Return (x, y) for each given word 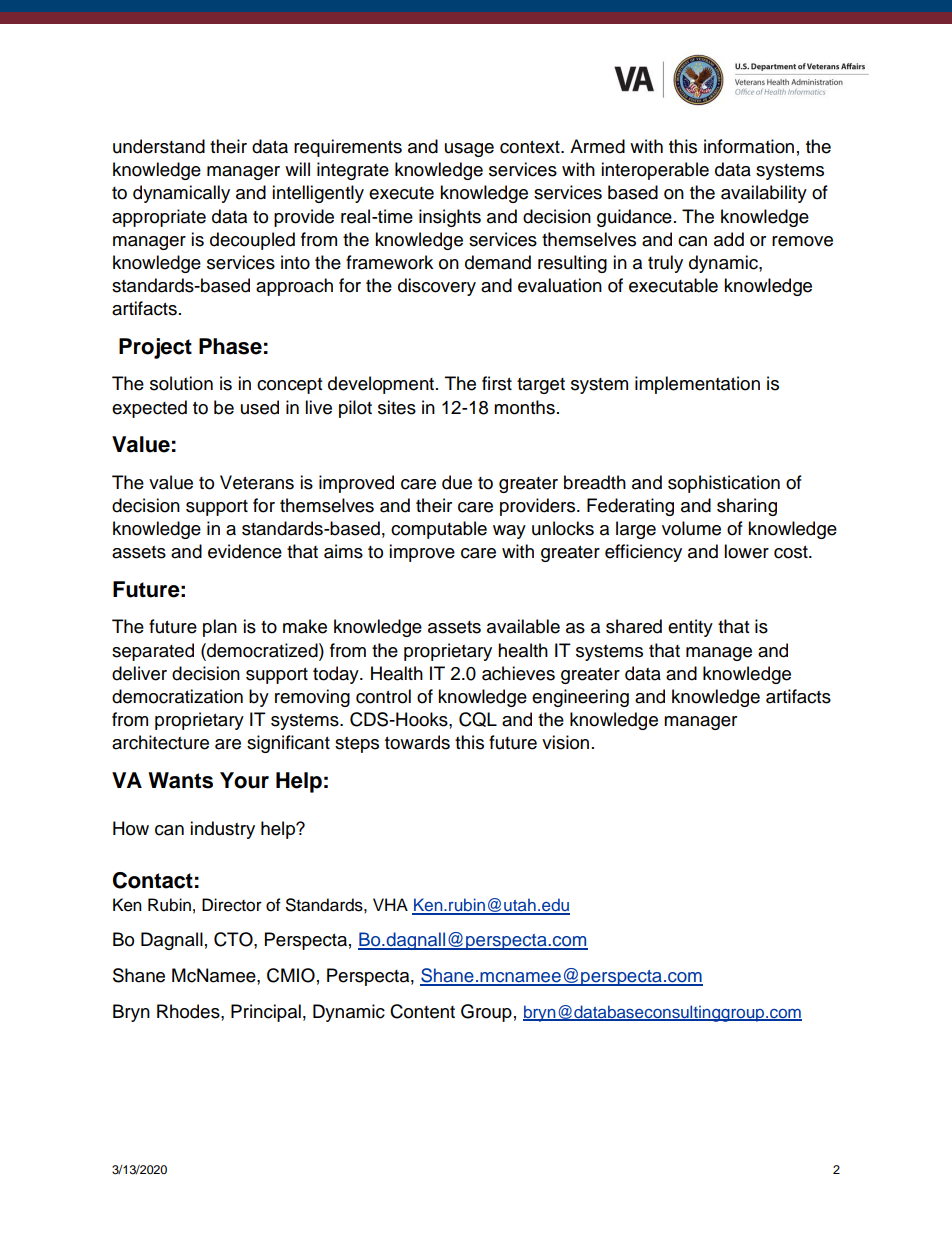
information (749, 146)
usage (469, 150)
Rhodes (189, 1011)
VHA (390, 904)
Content (422, 1011)
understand (159, 146)
